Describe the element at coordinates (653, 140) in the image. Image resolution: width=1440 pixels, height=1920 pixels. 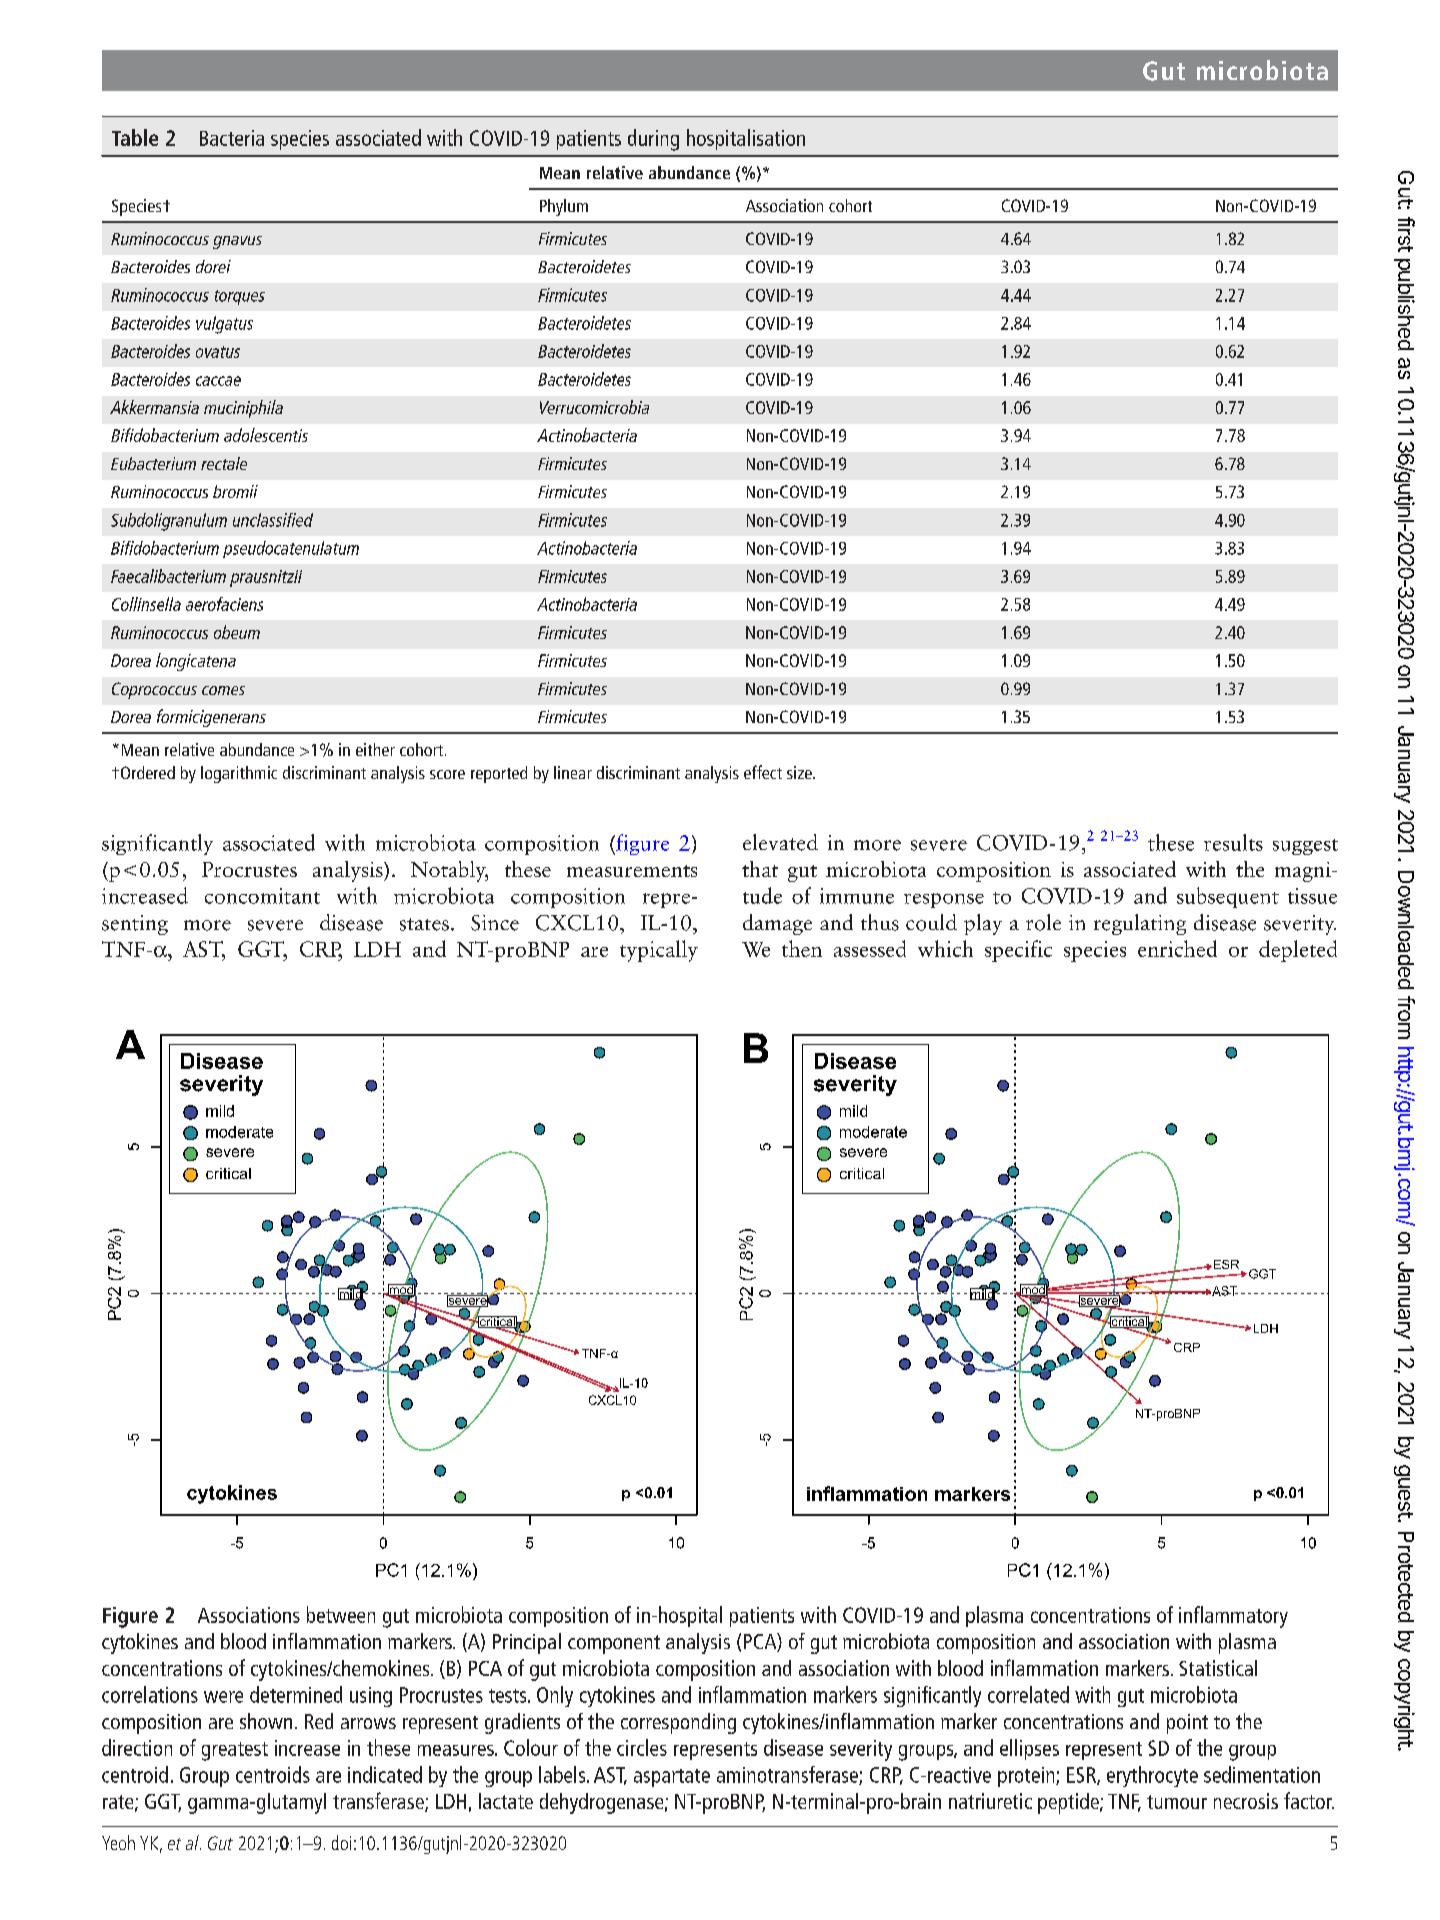
I see `during` at that location.
